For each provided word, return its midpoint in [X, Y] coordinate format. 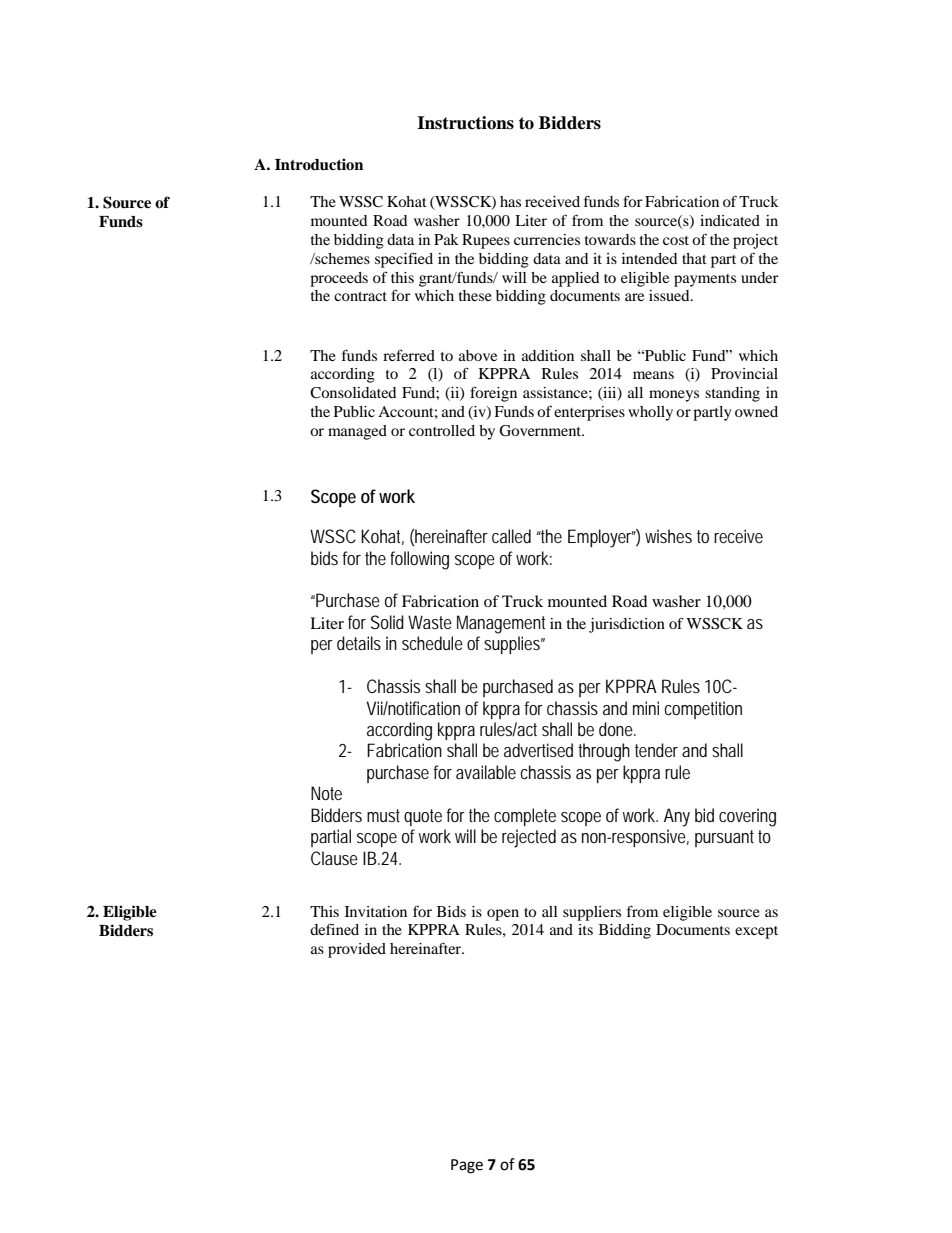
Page [467, 1166]
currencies [547, 239]
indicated [730, 220]
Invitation [376, 911]
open [503, 915]
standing [732, 394]
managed [357, 432]
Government [541, 431]
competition [703, 710]
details [359, 643]
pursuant [724, 838]
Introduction [319, 164]
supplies [513, 645]
